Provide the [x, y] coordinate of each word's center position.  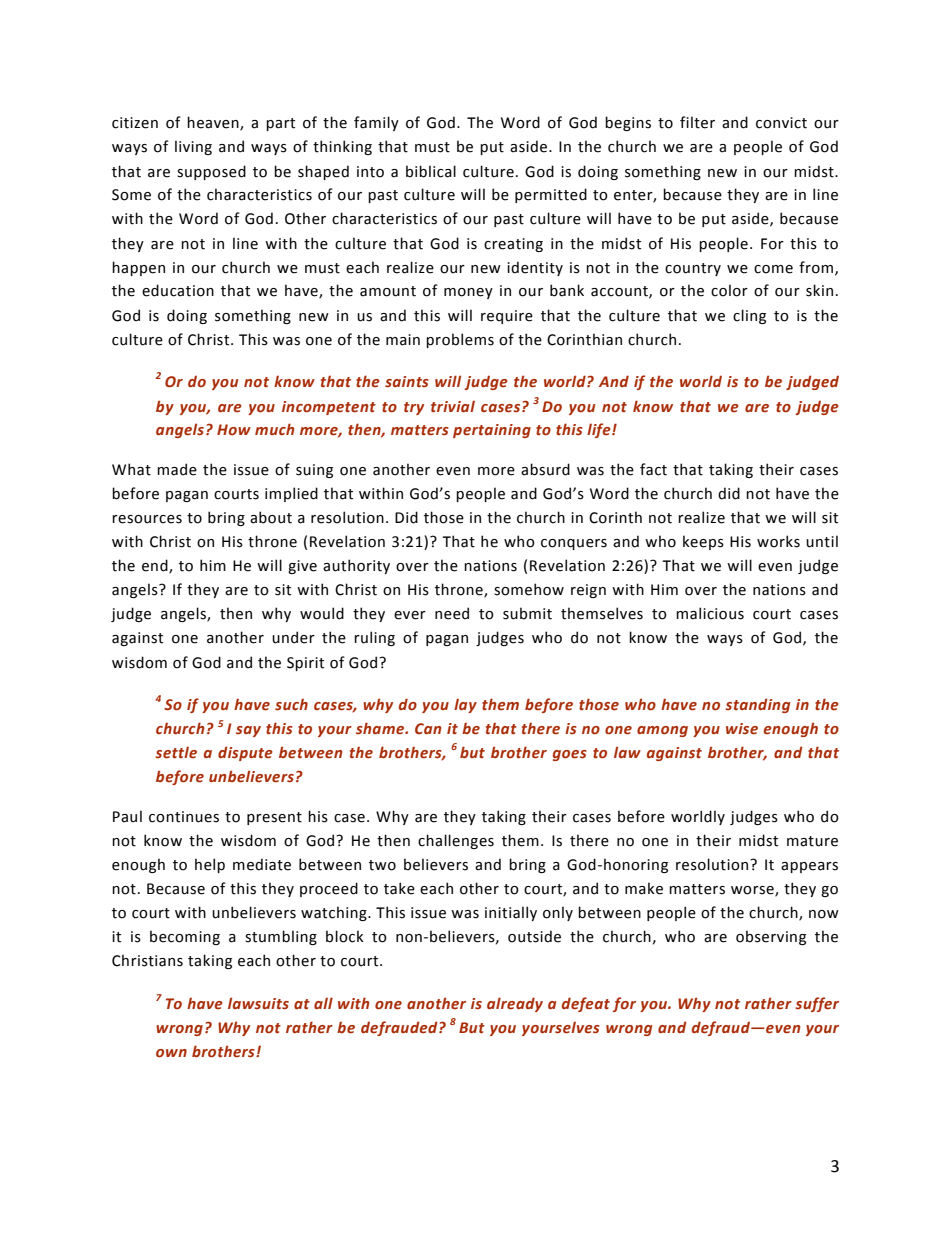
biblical [431, 171]
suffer [817, 1004]
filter [697, 122]
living [193, 147]
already [515, 1004]
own [171, 1053]
